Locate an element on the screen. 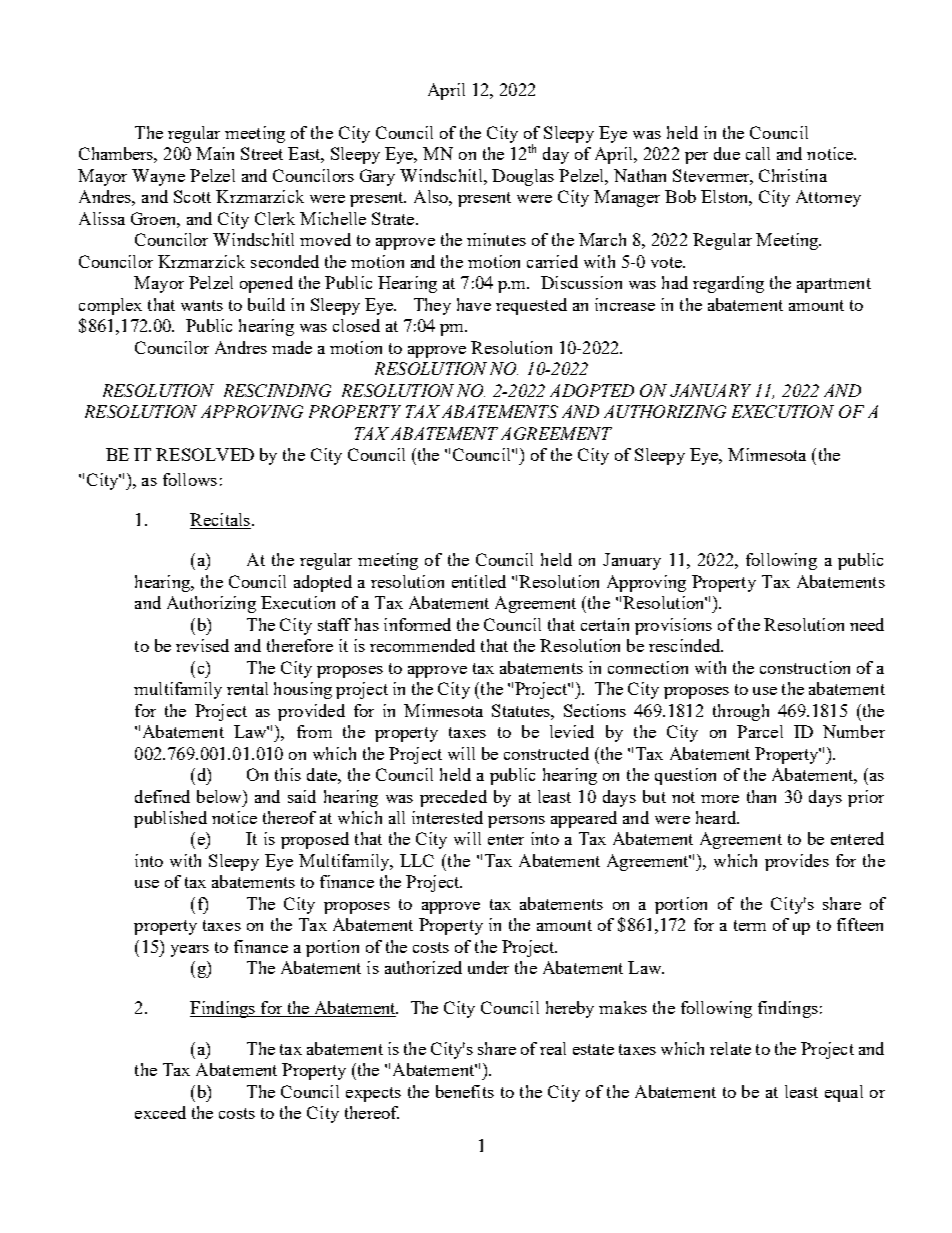  entitled is located at coordinates (479, 581).
